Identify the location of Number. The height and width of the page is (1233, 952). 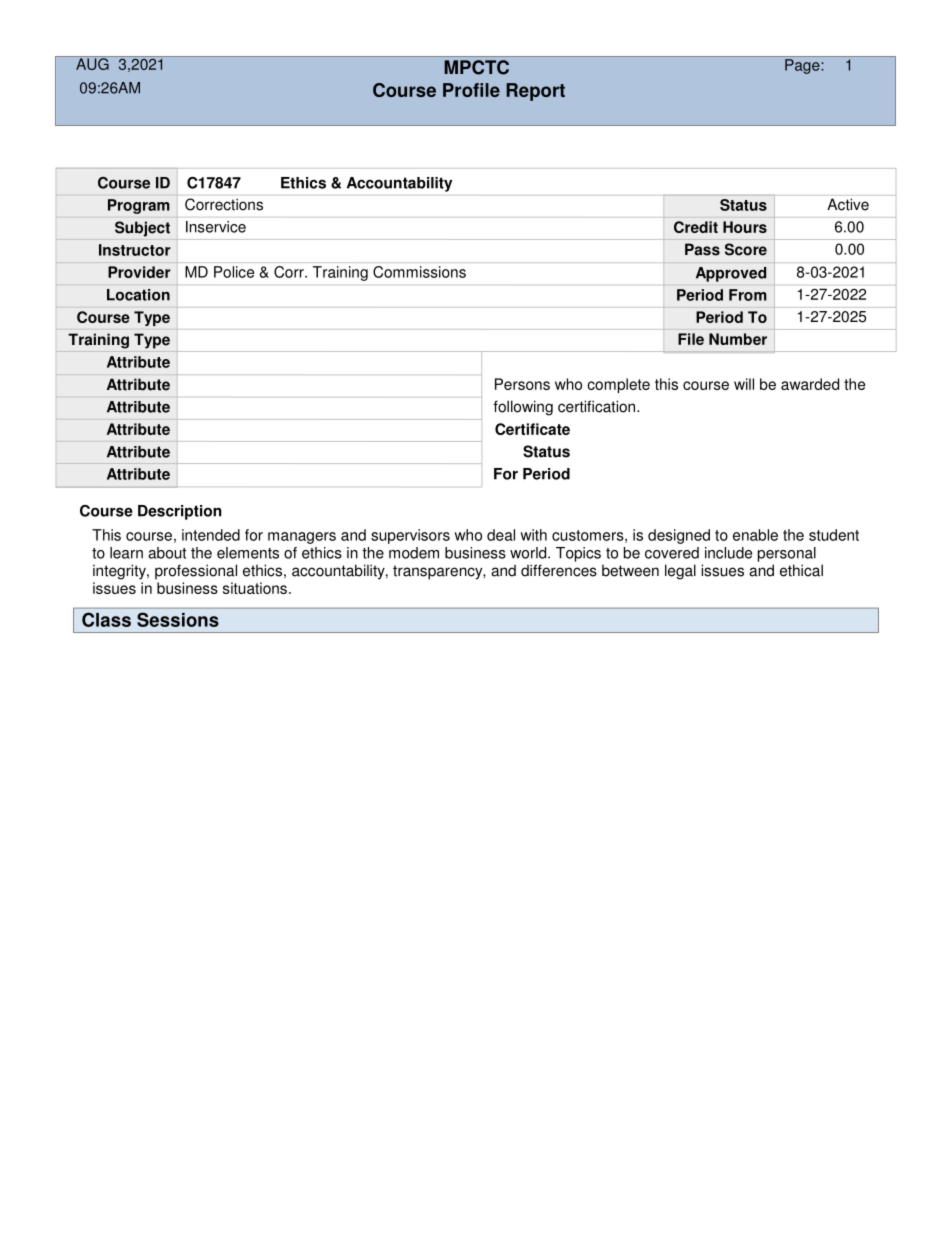
(738, 339).
